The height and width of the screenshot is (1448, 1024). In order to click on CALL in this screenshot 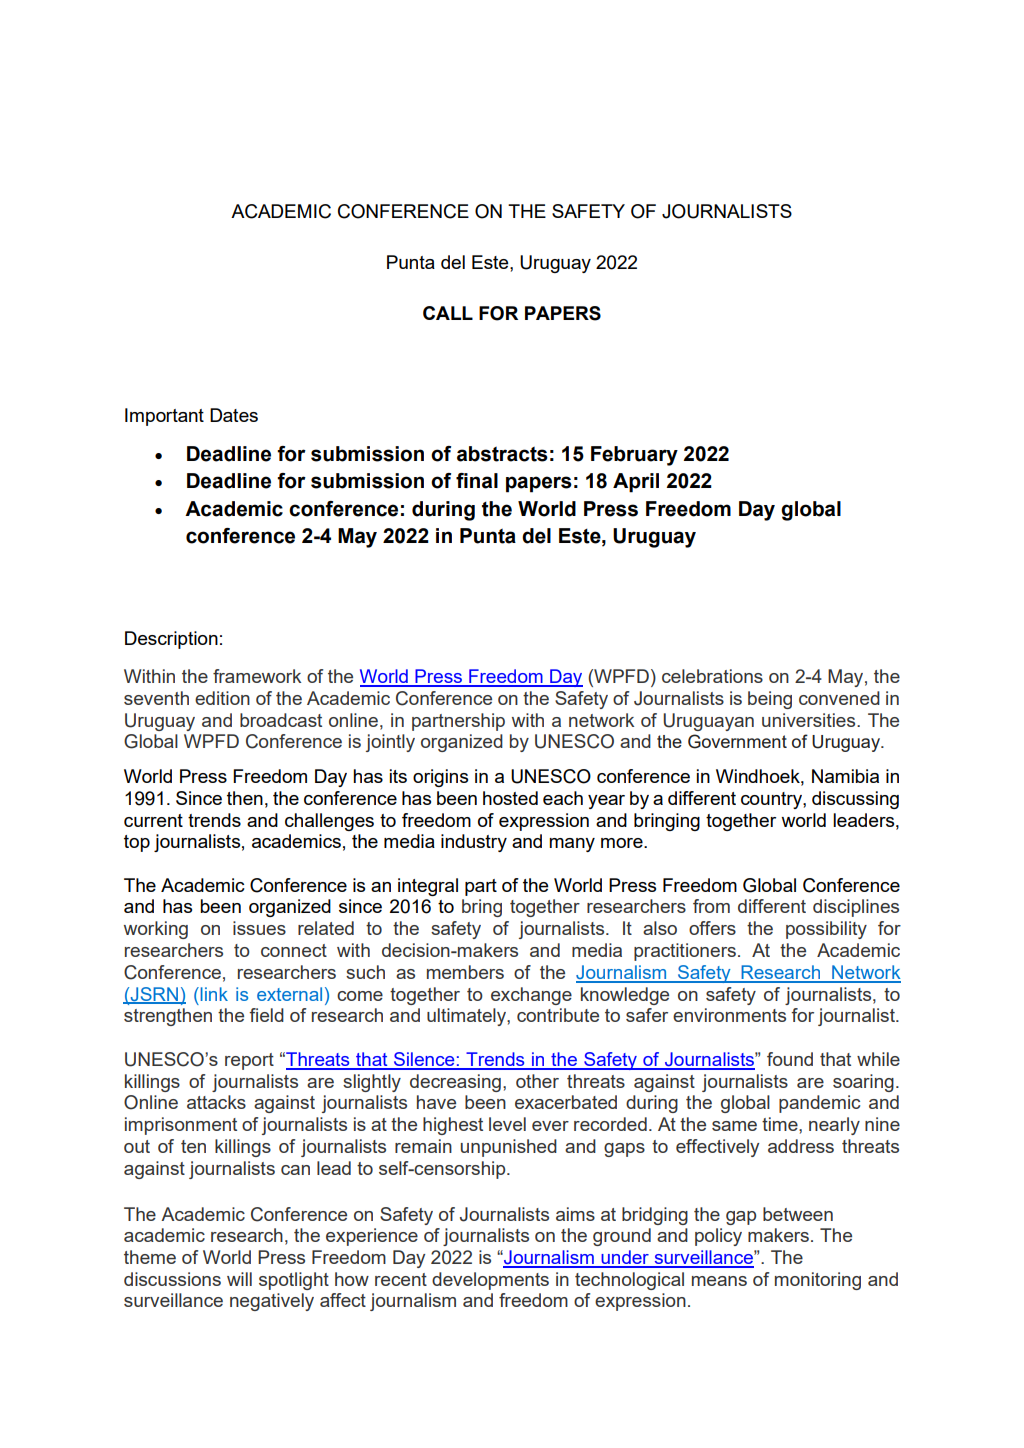, I will do `click(448, 313)`.
